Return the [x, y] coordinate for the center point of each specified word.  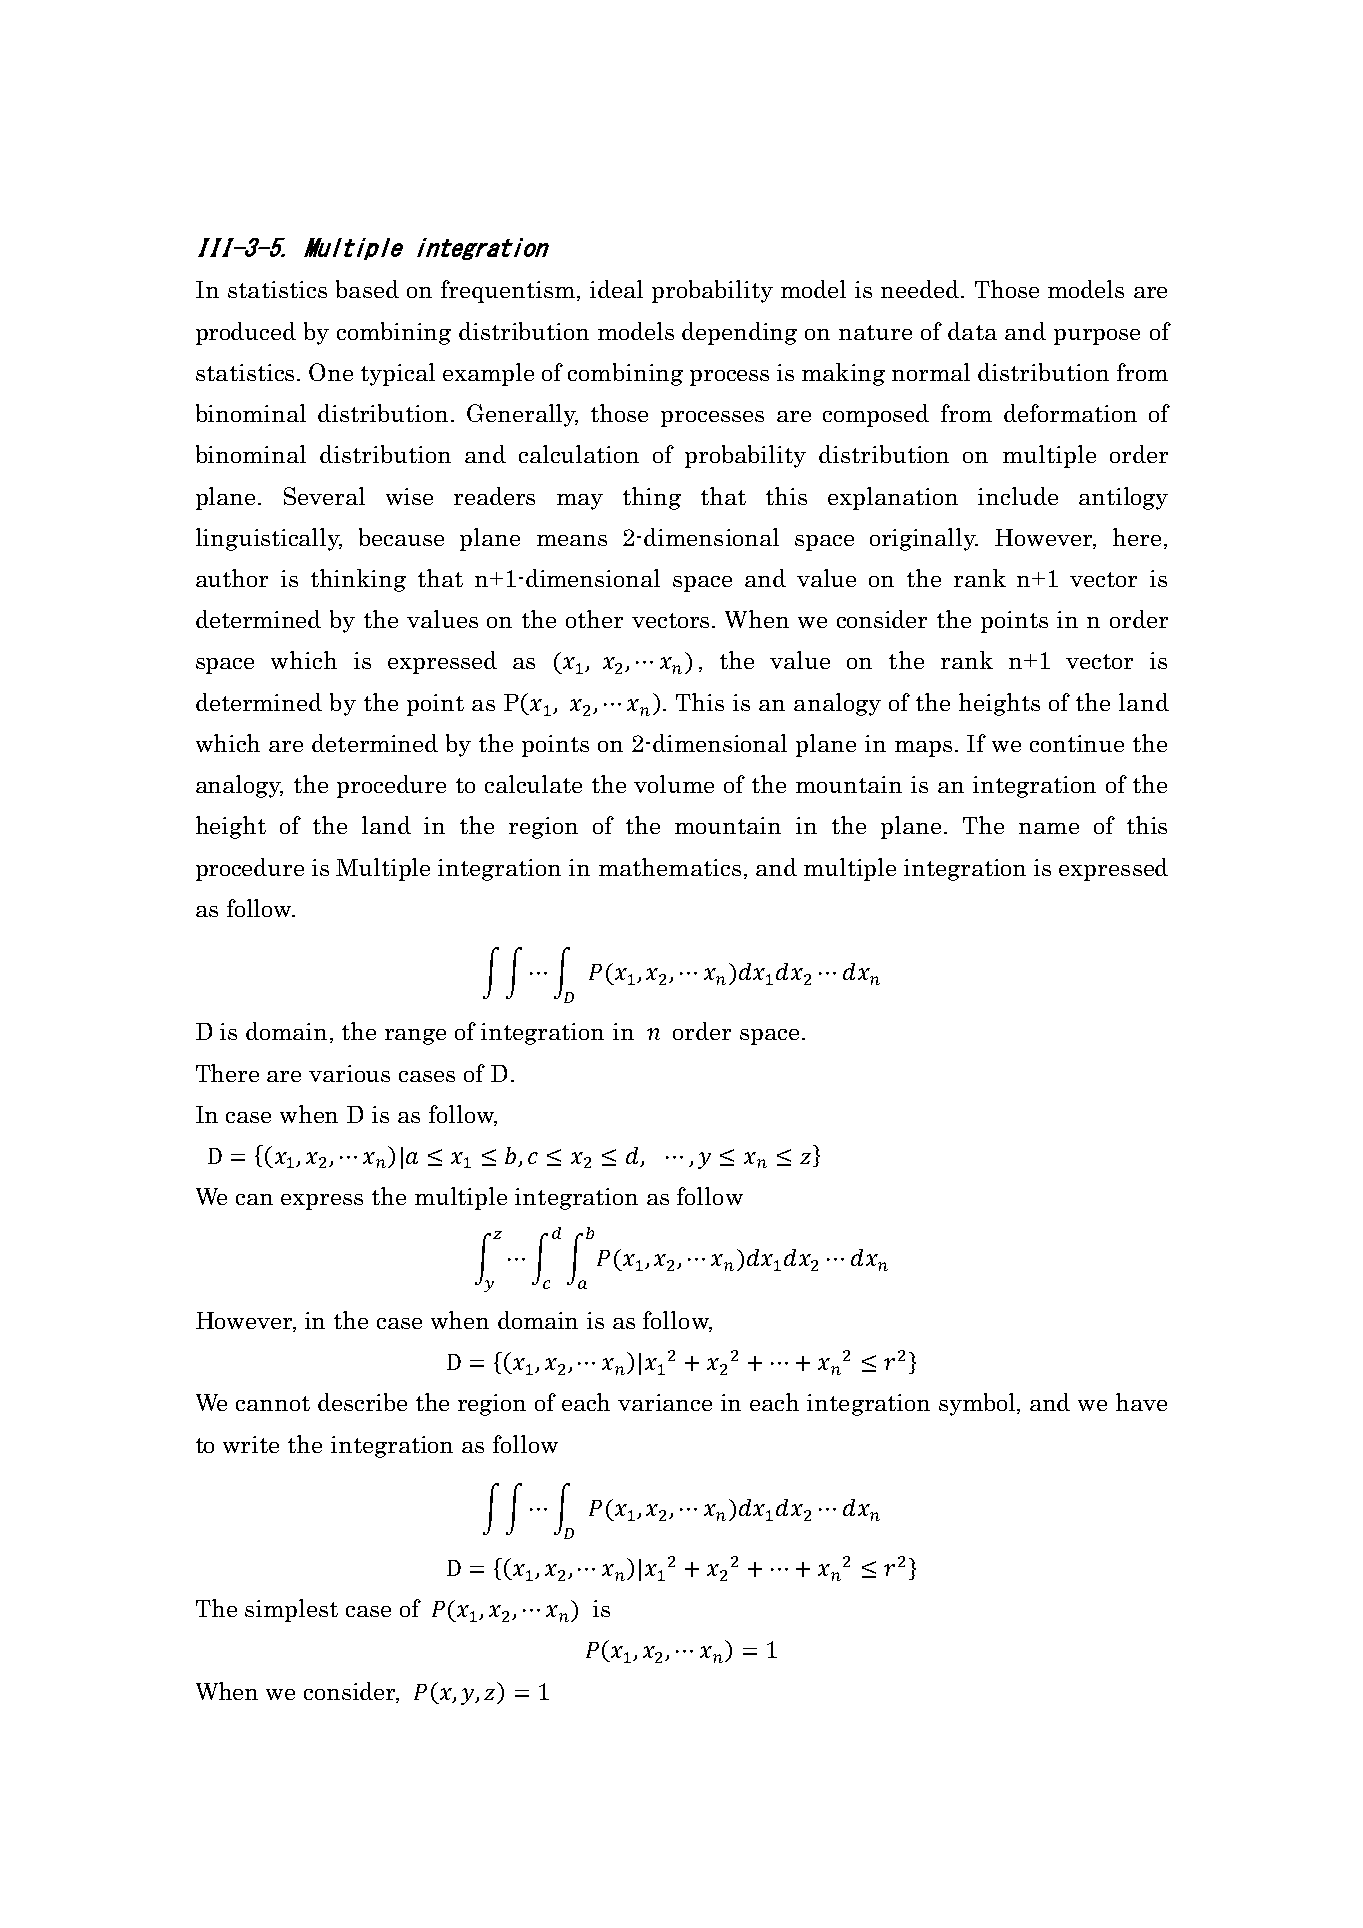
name [1049, 828]
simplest [291, 1610]
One [331, 372]
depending [739, 333]
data [972, 331]
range [415, 1037]
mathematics [670, 867]
